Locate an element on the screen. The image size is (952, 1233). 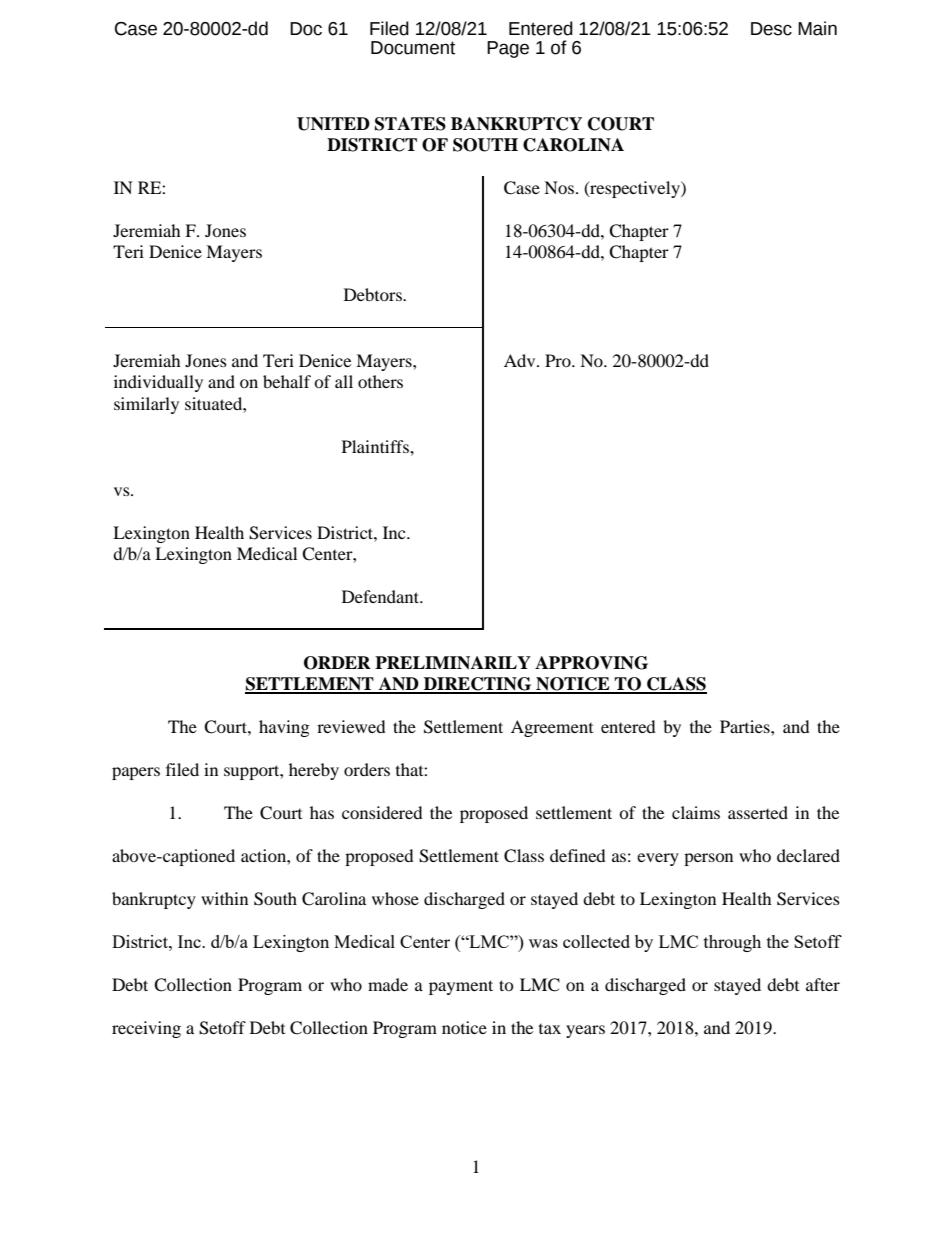
Nos is located at coordinates (559, 187).
